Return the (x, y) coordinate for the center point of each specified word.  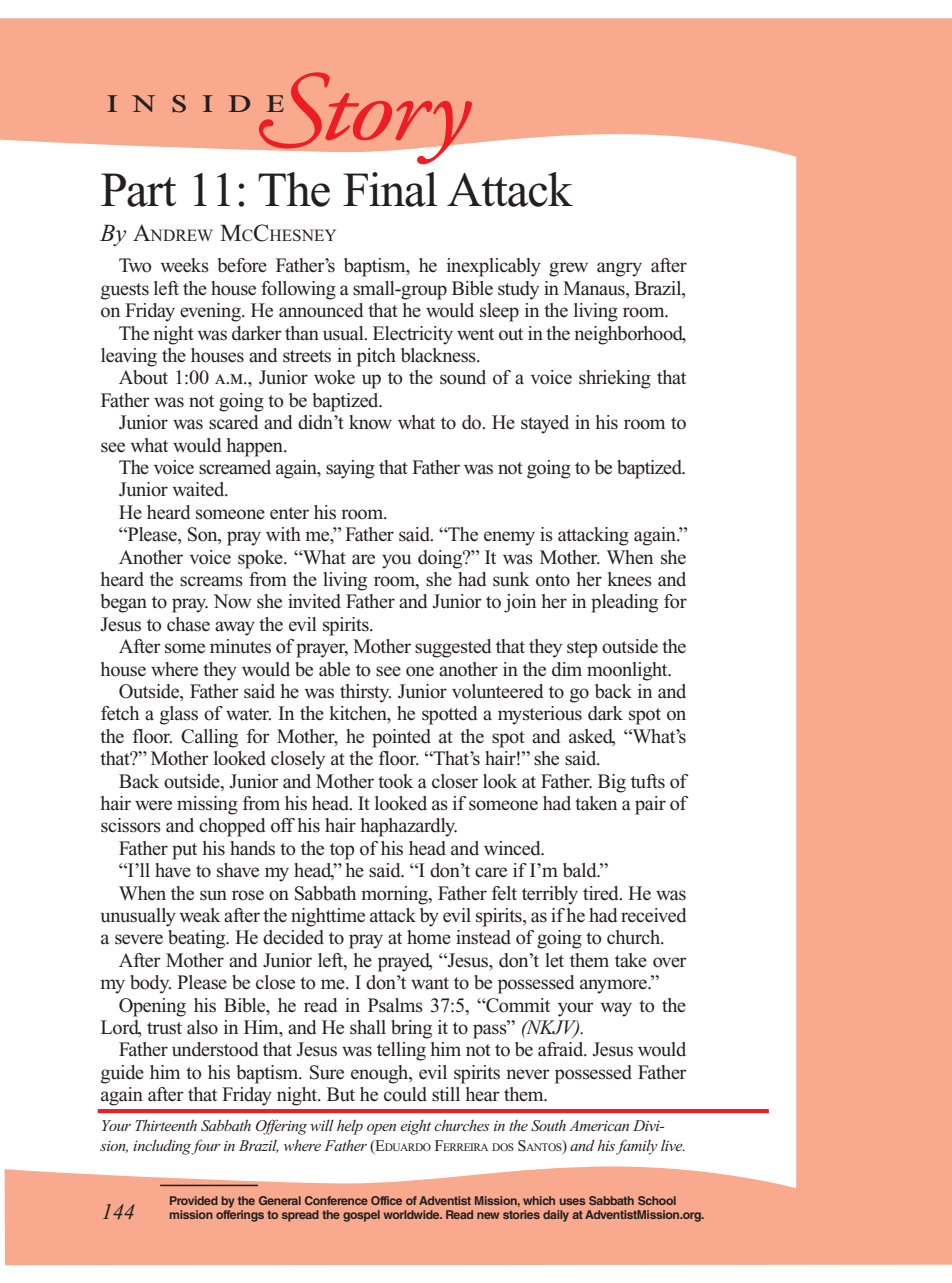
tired (602, 893)
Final (390, 189)
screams (211, 581)
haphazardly (409, 827)
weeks (184, 265)
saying (350, 469)
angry (619, 269)
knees (630, 579)
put (184, 851)
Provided (194, 1200)
